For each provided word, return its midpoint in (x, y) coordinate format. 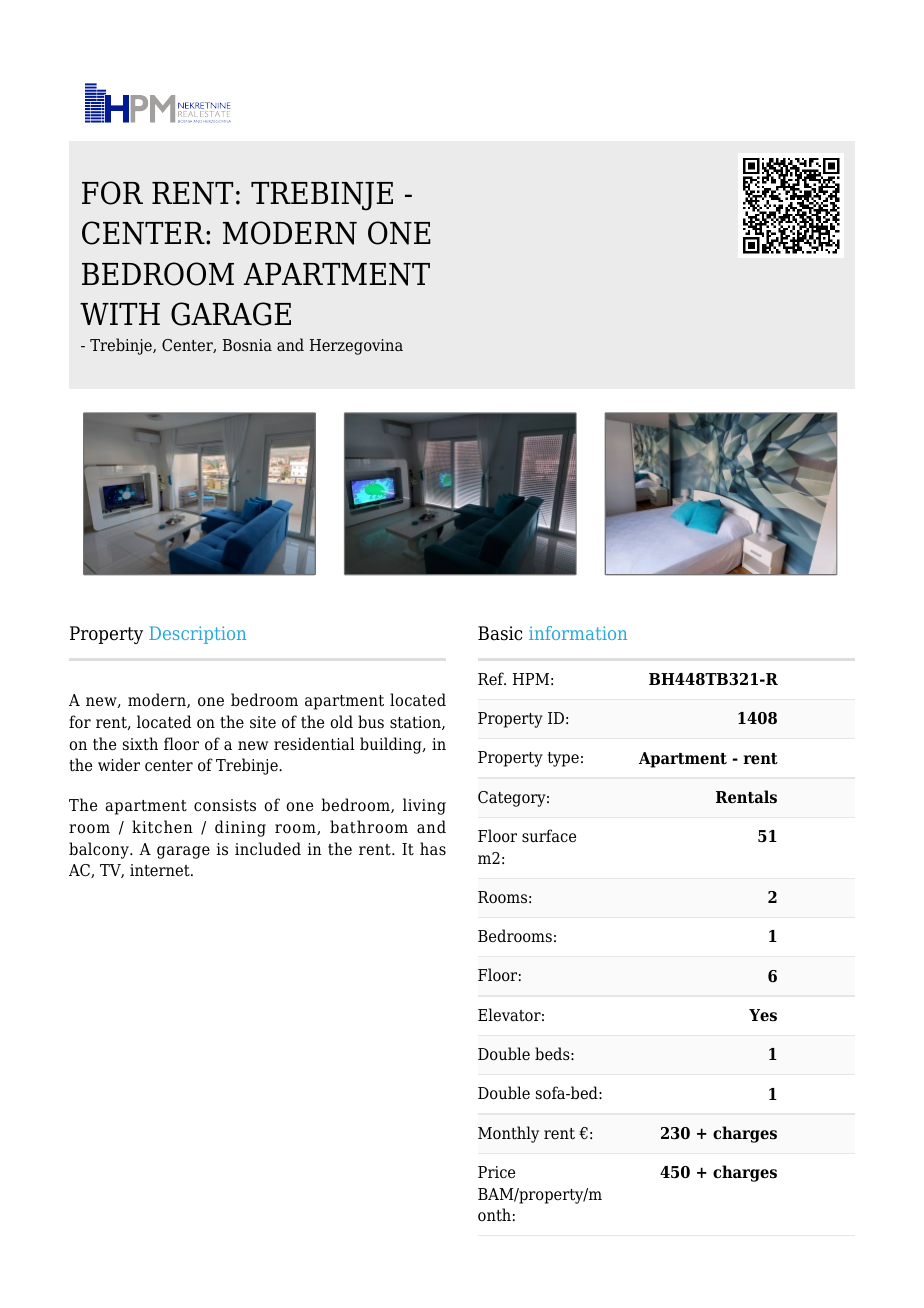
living (424, 806)
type (563, 759)
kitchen (162, 827)
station (416, 723)
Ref (492, 678)
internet (161, 870)
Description (197, 635)
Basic (500, 633)
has (433, 849)
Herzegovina (356, 347)
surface (549, 836)
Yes (763, 1015)
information (578, 633)
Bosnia (247, 345)
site (263, 722)
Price (496, 1172)
